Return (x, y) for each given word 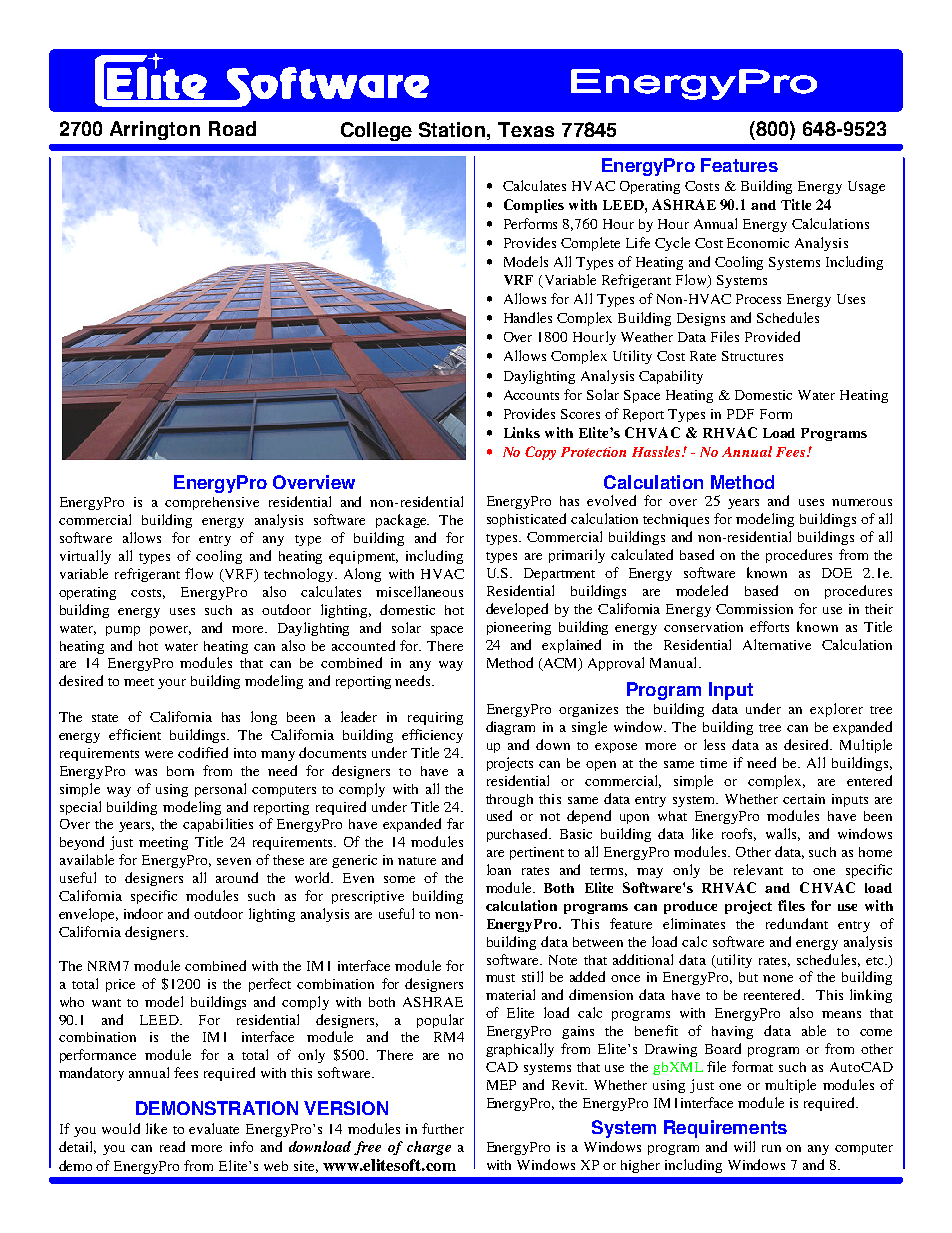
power (170, 631)
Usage (866, 187)
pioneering (519, 628)
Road (232, 128)
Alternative (777, 644)
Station (453, 129)
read (172, 1146)
